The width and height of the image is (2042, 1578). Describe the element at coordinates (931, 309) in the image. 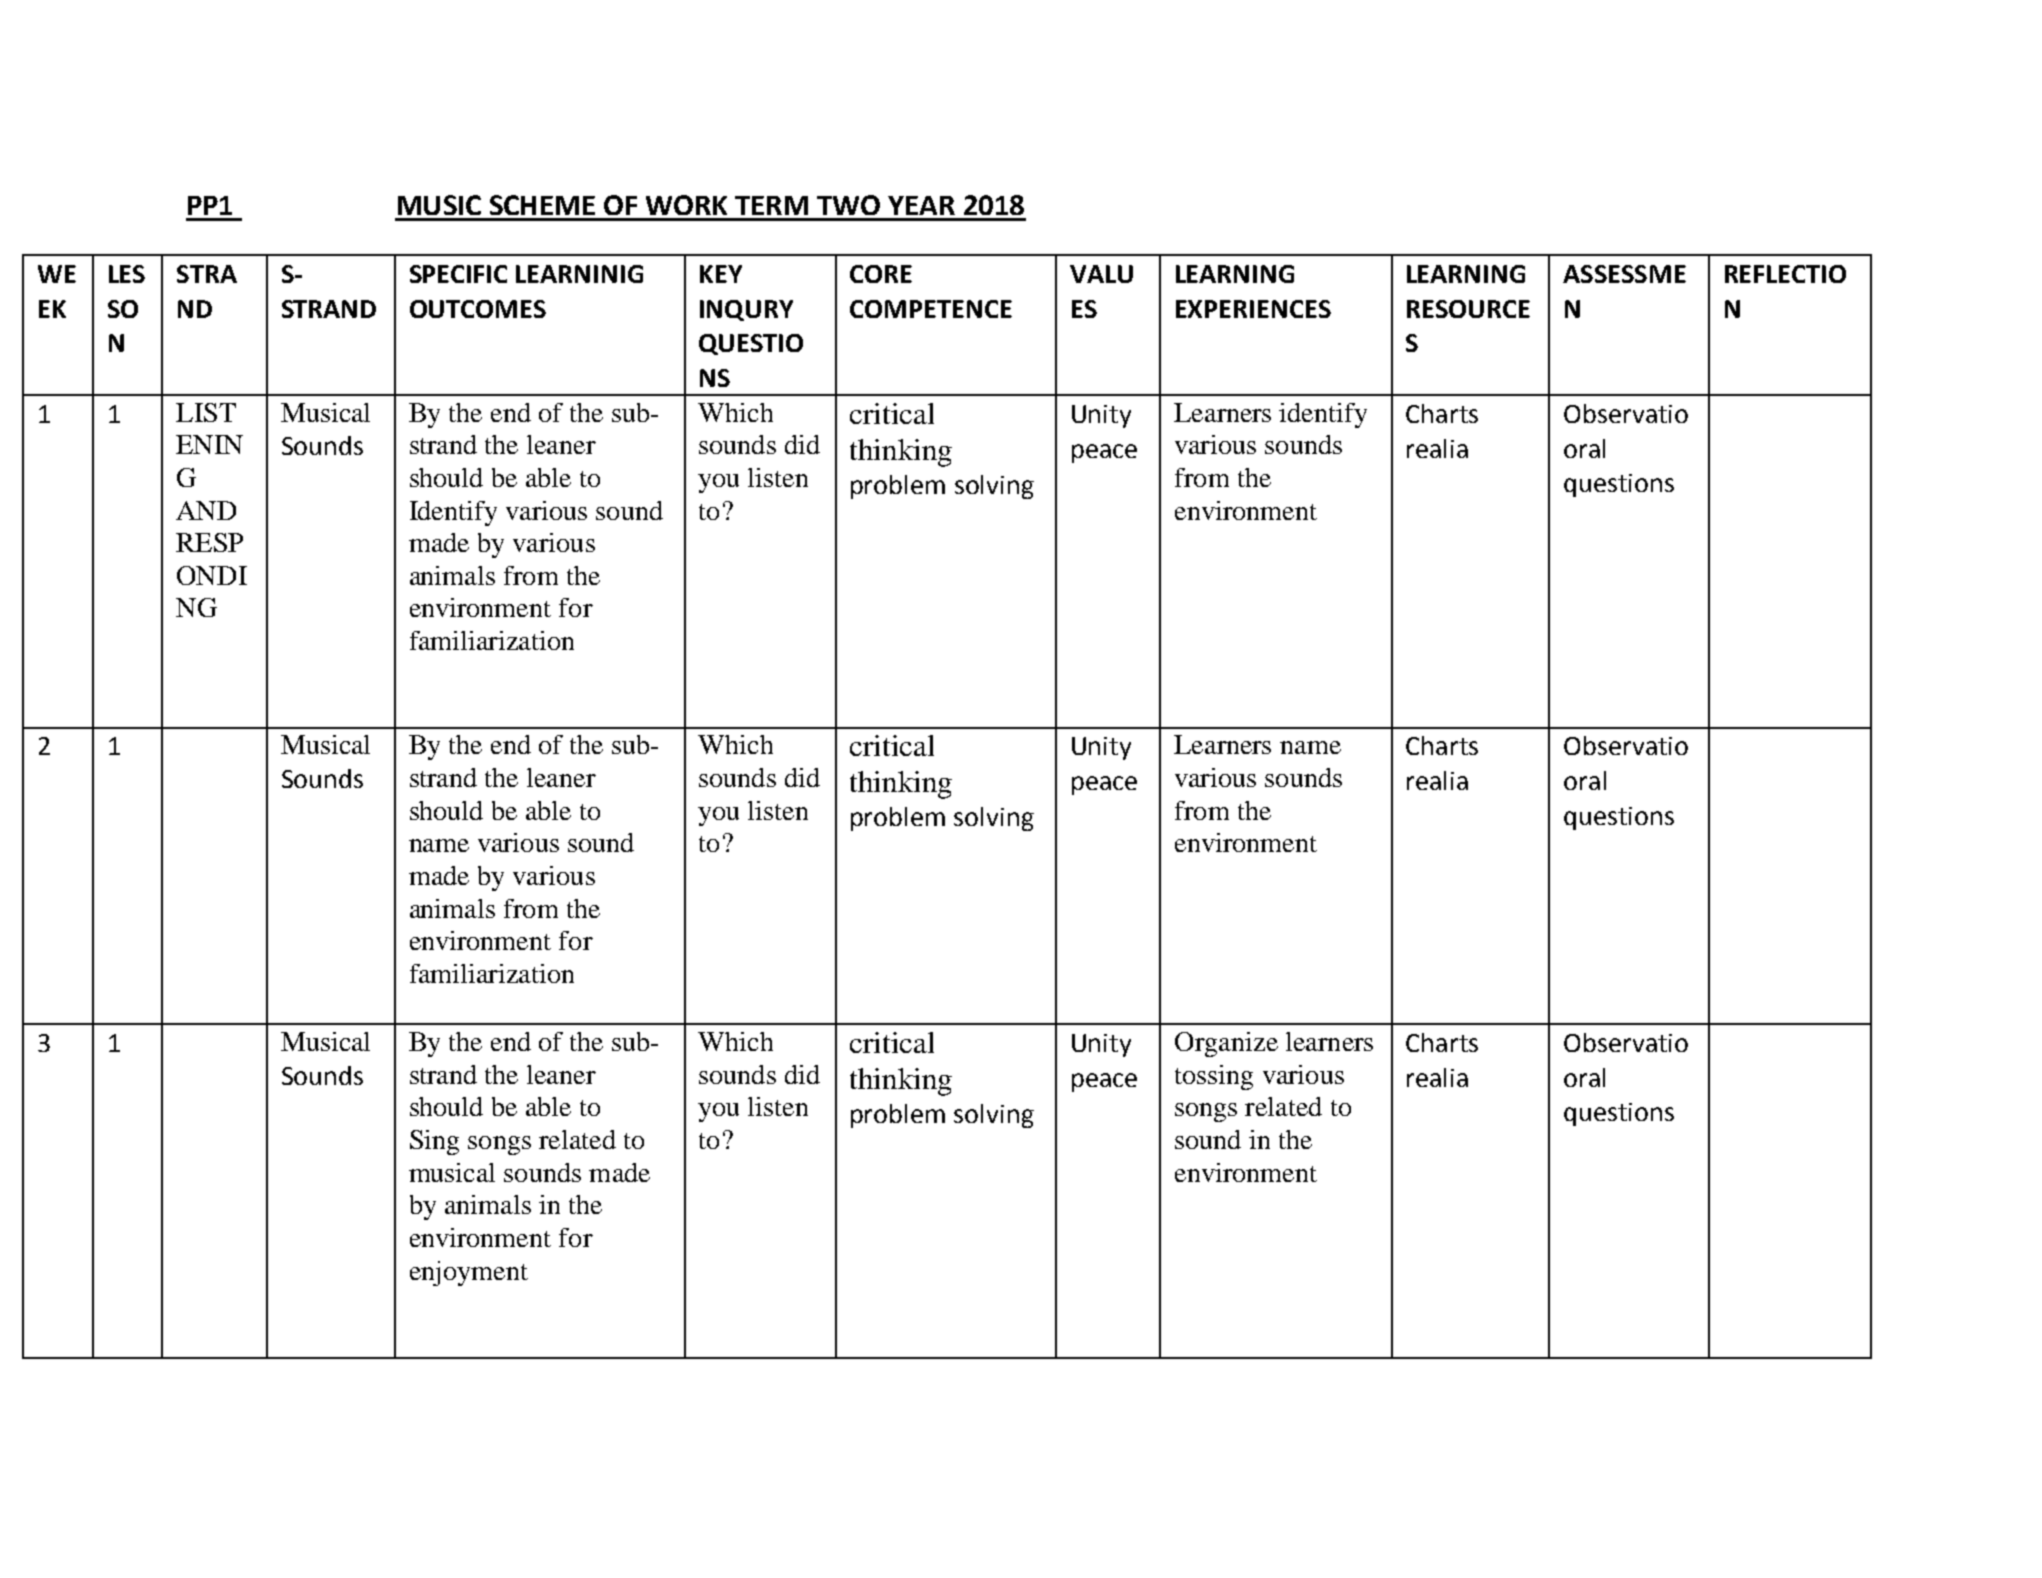

I see `COMPETENCE` at that location.
